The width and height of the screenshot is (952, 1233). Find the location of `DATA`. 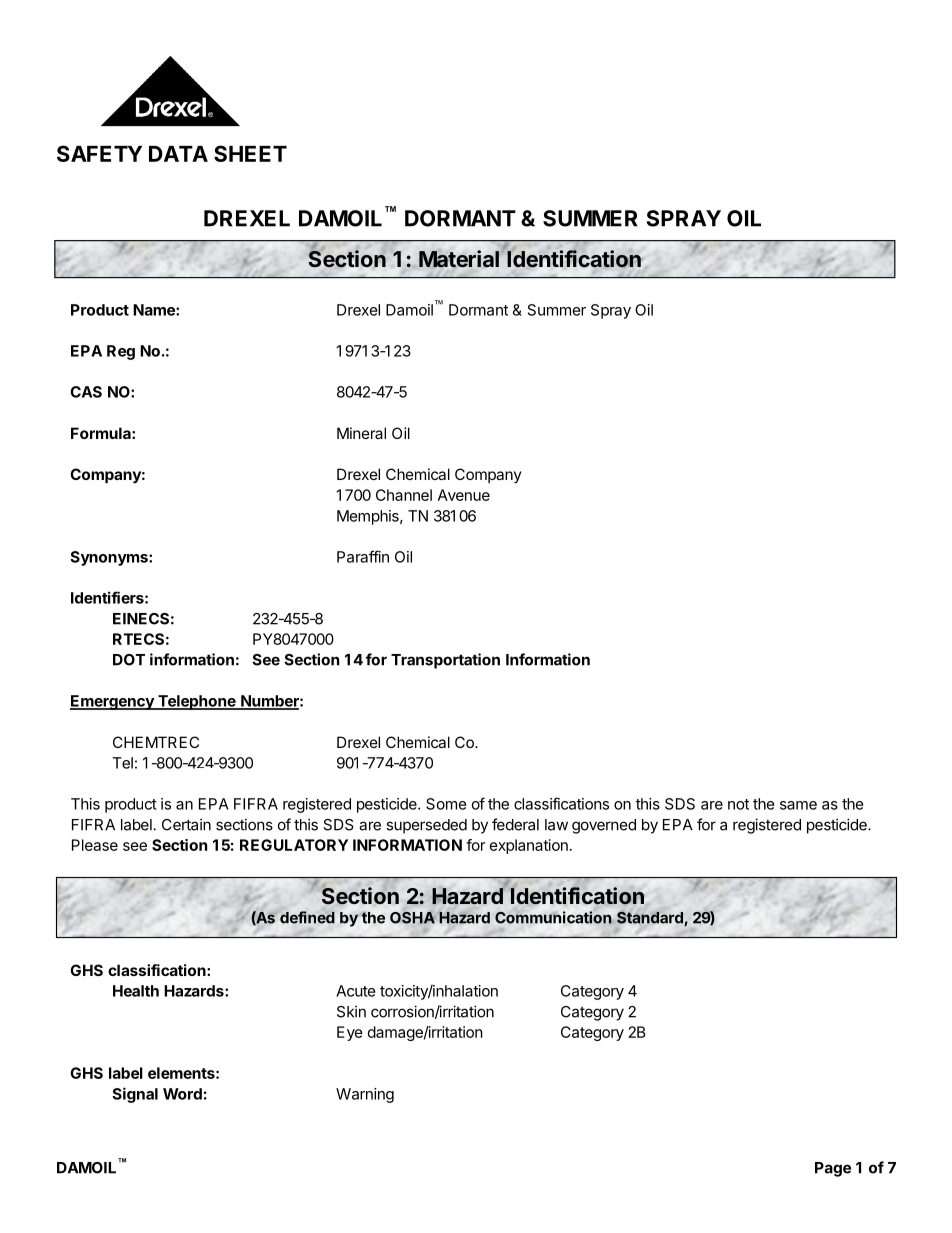

DATA is located at coordinates (178, 154).
